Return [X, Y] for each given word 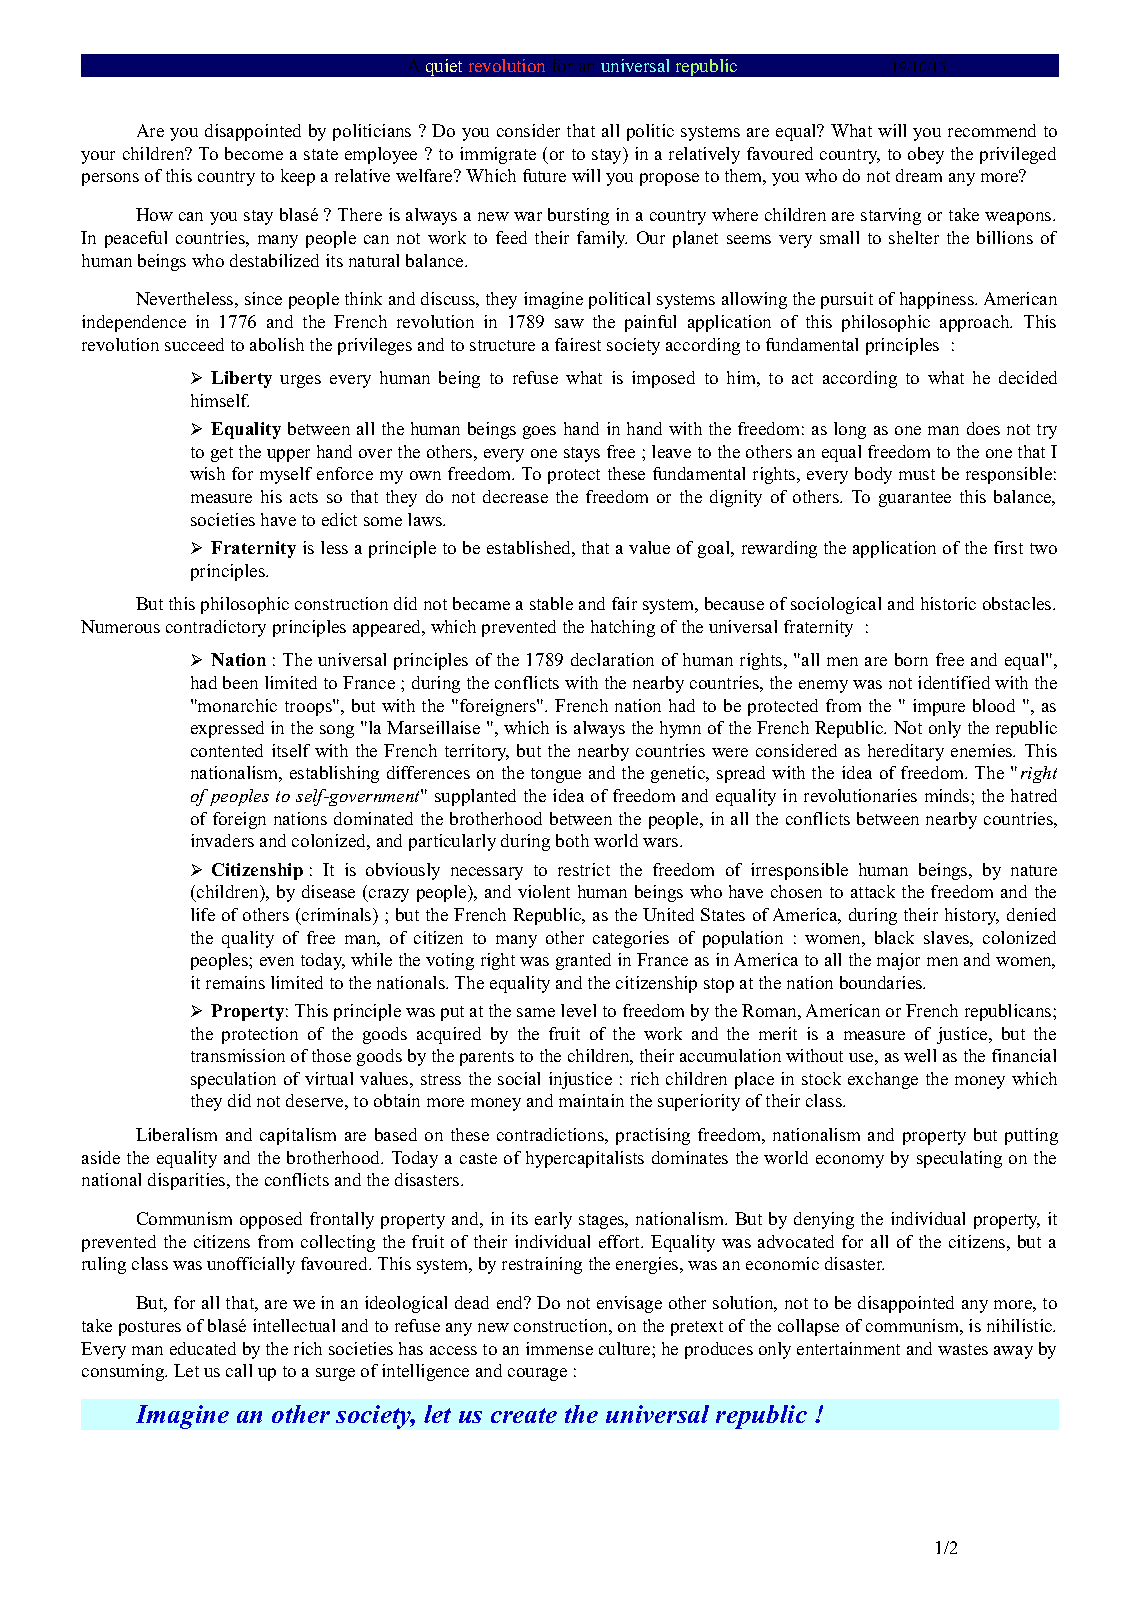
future [544, 175]
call [239, 1370]
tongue [556, 775]
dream [919, 175]
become [254, 153]
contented [227, 750]
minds [948, 795]
